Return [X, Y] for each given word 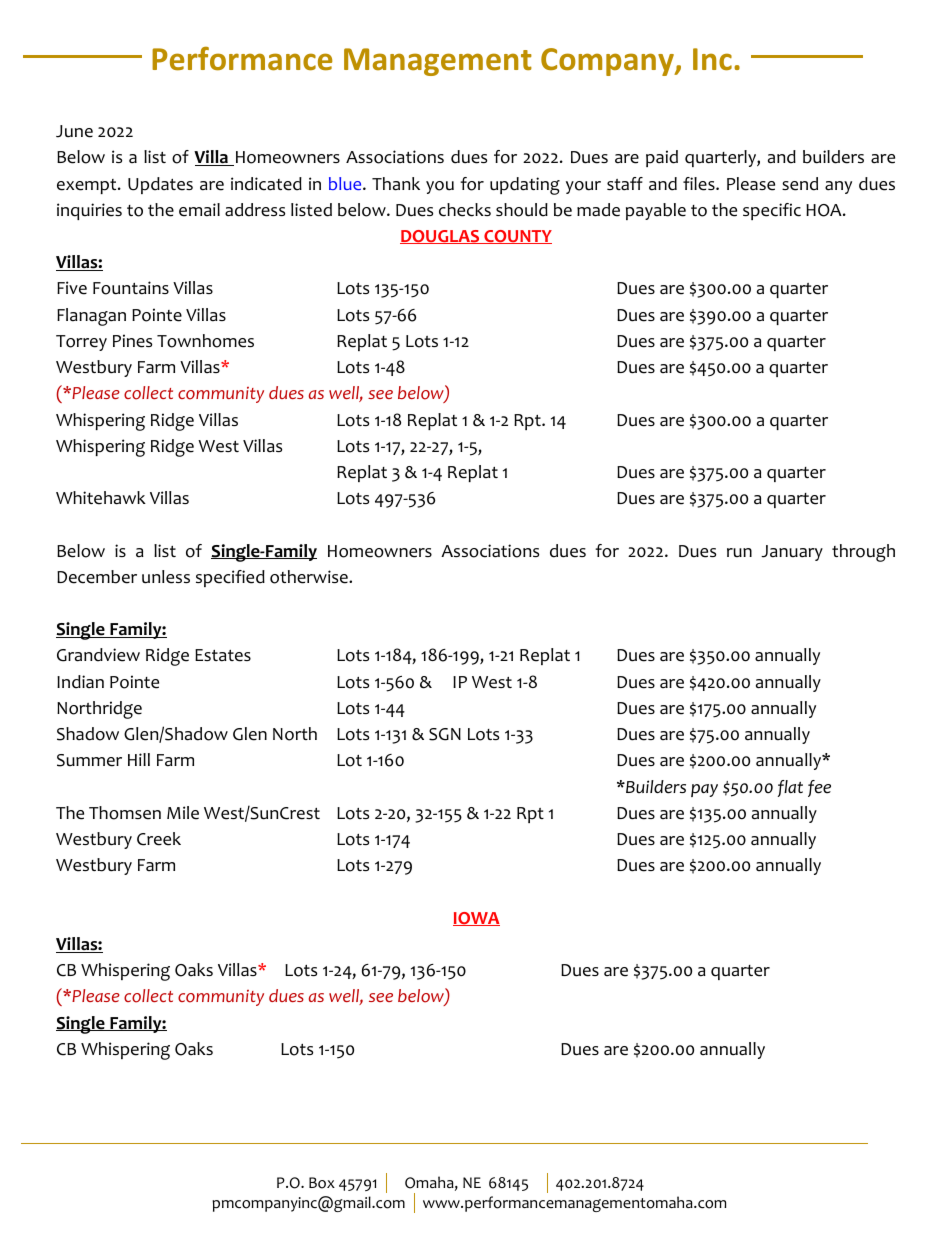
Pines [132, 341]
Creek [159, 839]
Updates [160, 185]
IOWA [476, 919]
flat [790, 788]
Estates [223, 655]
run [739, 552]
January [792, 553]
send [800, 184]
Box [322, 1183]
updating [525, 186]
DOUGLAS [441, 237]
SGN [445, 734]
